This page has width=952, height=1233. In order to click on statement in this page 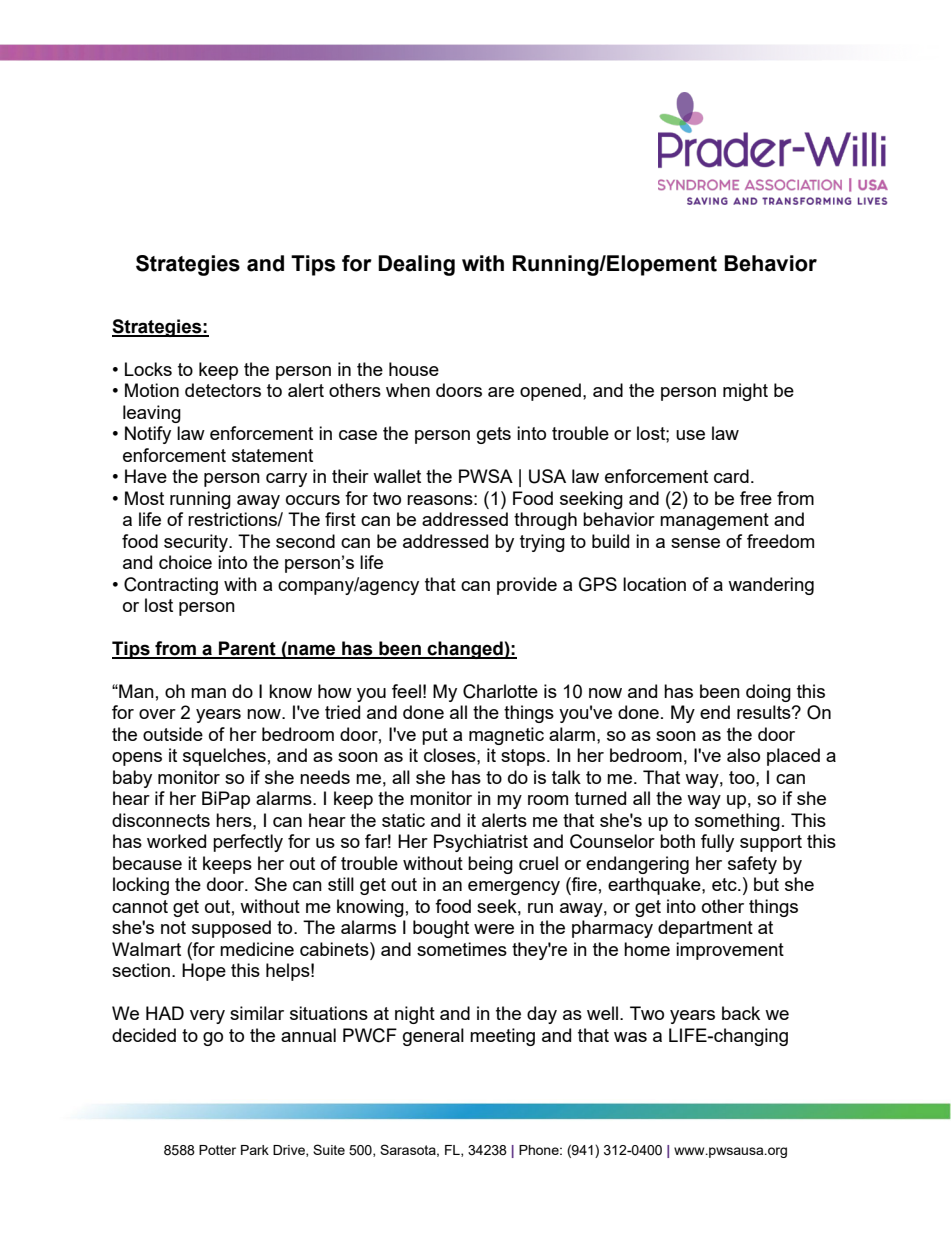, I will do `click(272, 455)`.
